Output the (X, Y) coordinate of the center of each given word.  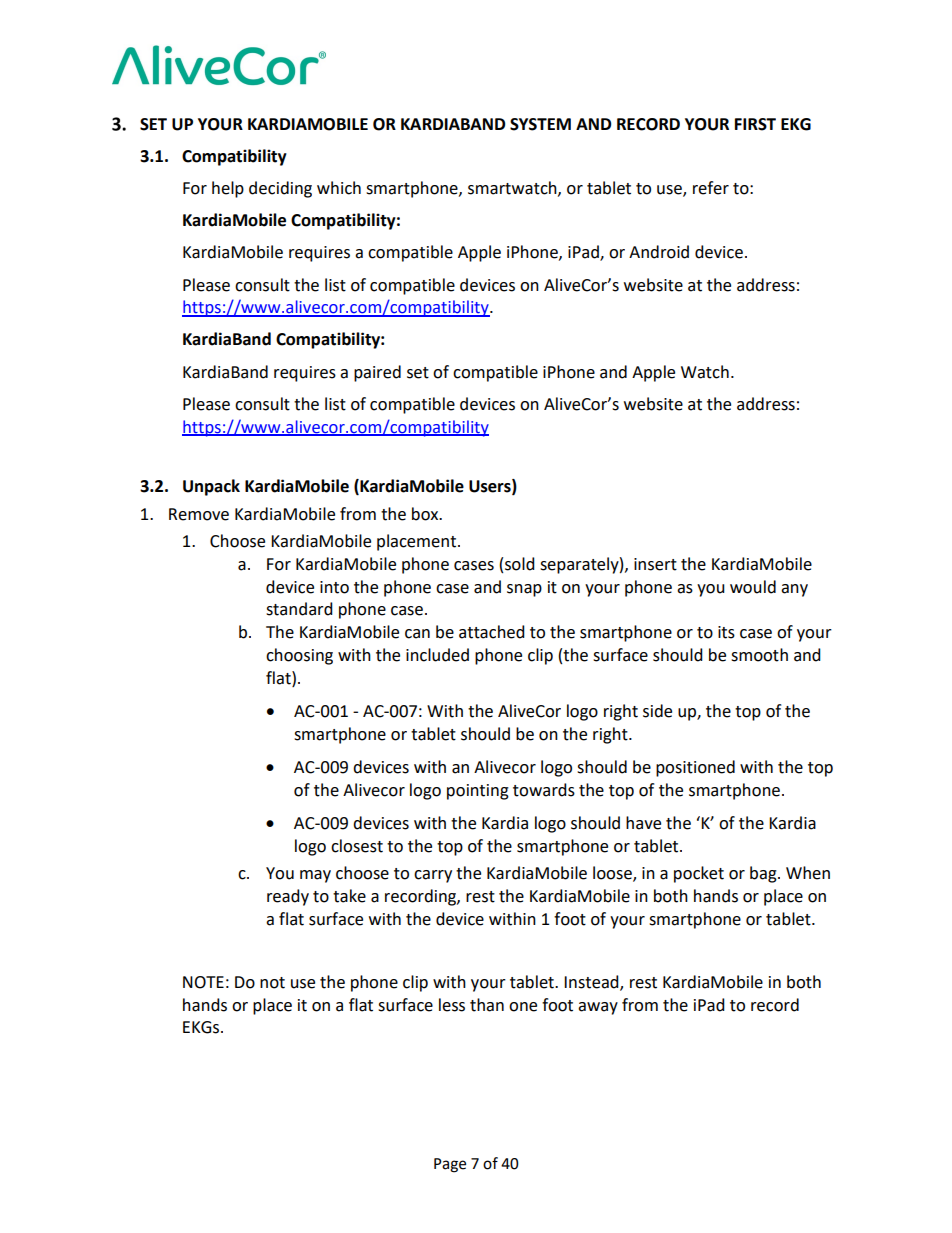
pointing (478, 792)
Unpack (211, 487)
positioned (695, 768)
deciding (280, 189)
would (753, 587)
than (487, 1005)
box (426, 514)
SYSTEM (540, 124)
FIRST (755, 124)
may (315, 876)
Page (450, 1165)
